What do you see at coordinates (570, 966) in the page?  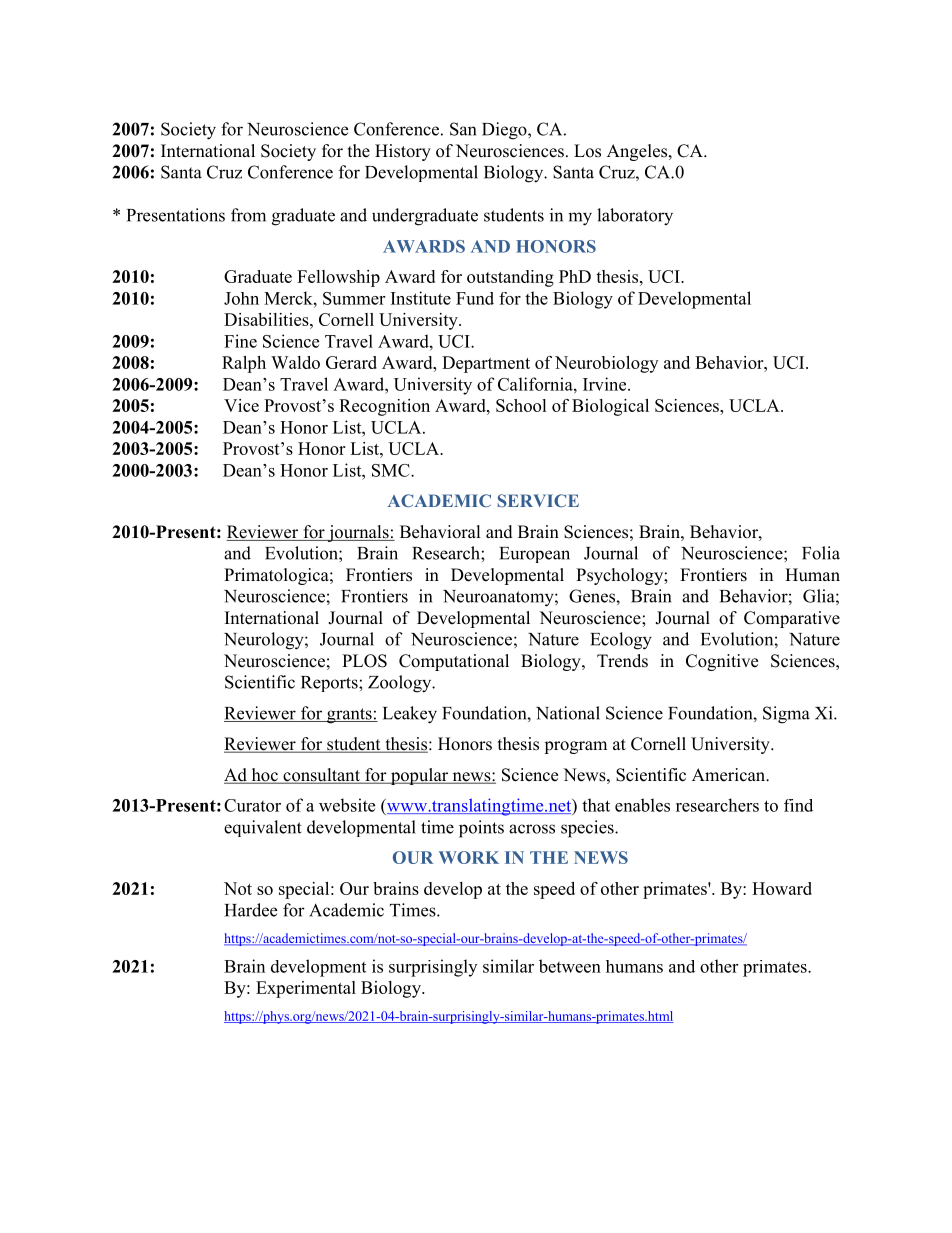 I see `between` at bounding box center [570, 966].
